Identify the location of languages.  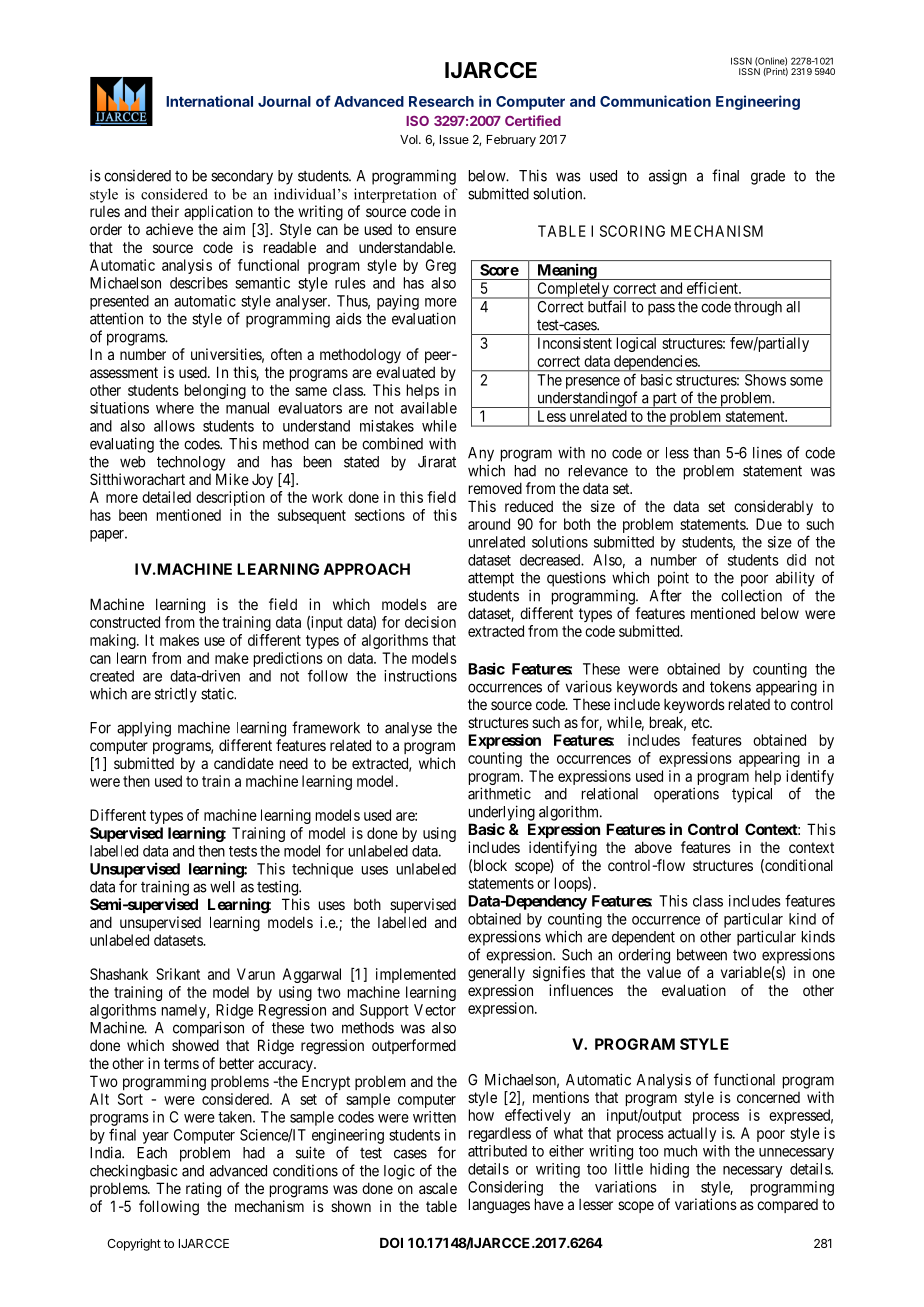
(499, 1206).
